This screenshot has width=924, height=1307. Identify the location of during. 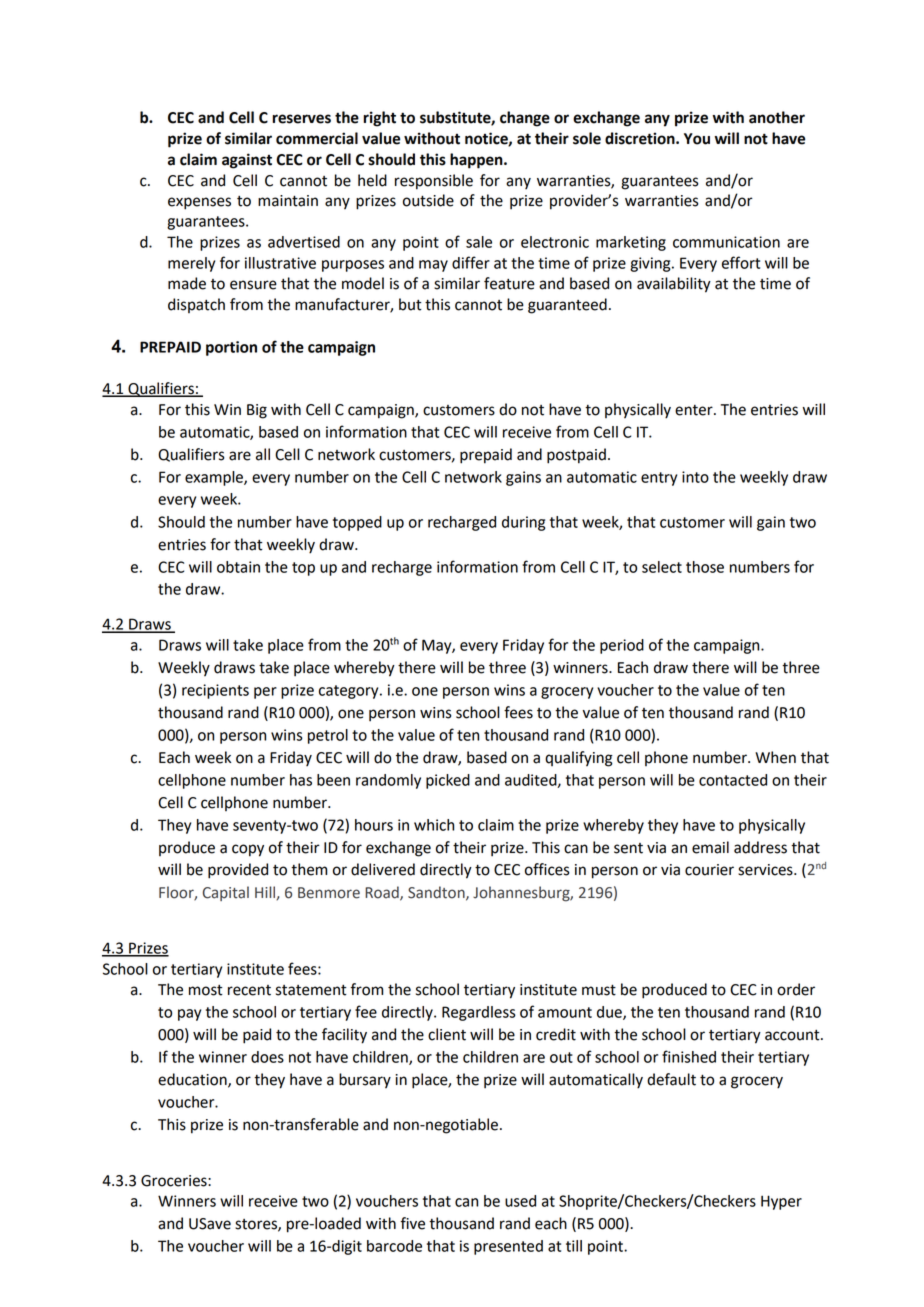
(523, 523).
